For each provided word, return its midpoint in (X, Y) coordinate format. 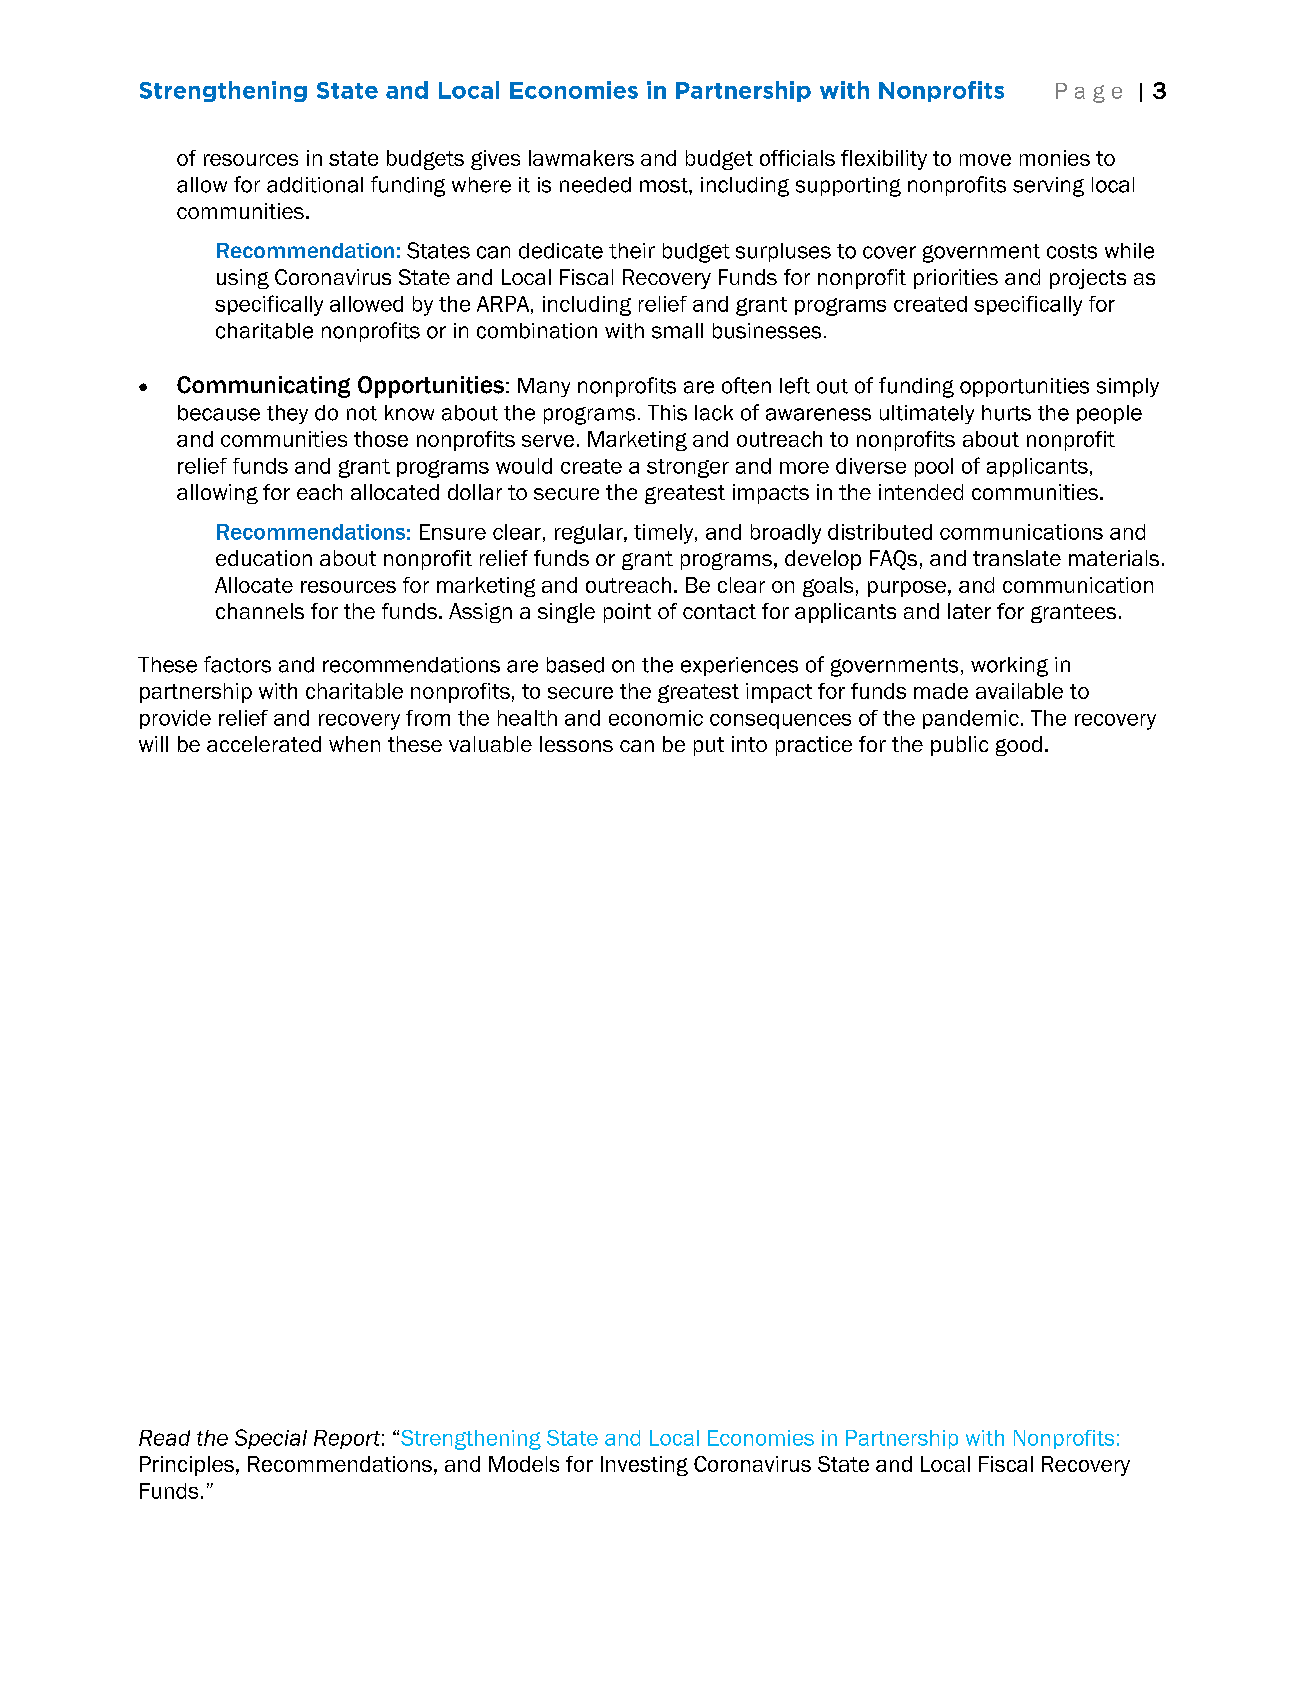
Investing (644, 1466)
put (709, 746)
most (665, 185)
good (1019, 746)
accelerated (264, 744)
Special (271, 1439)
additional (315, 185)
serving (1048, 187)
